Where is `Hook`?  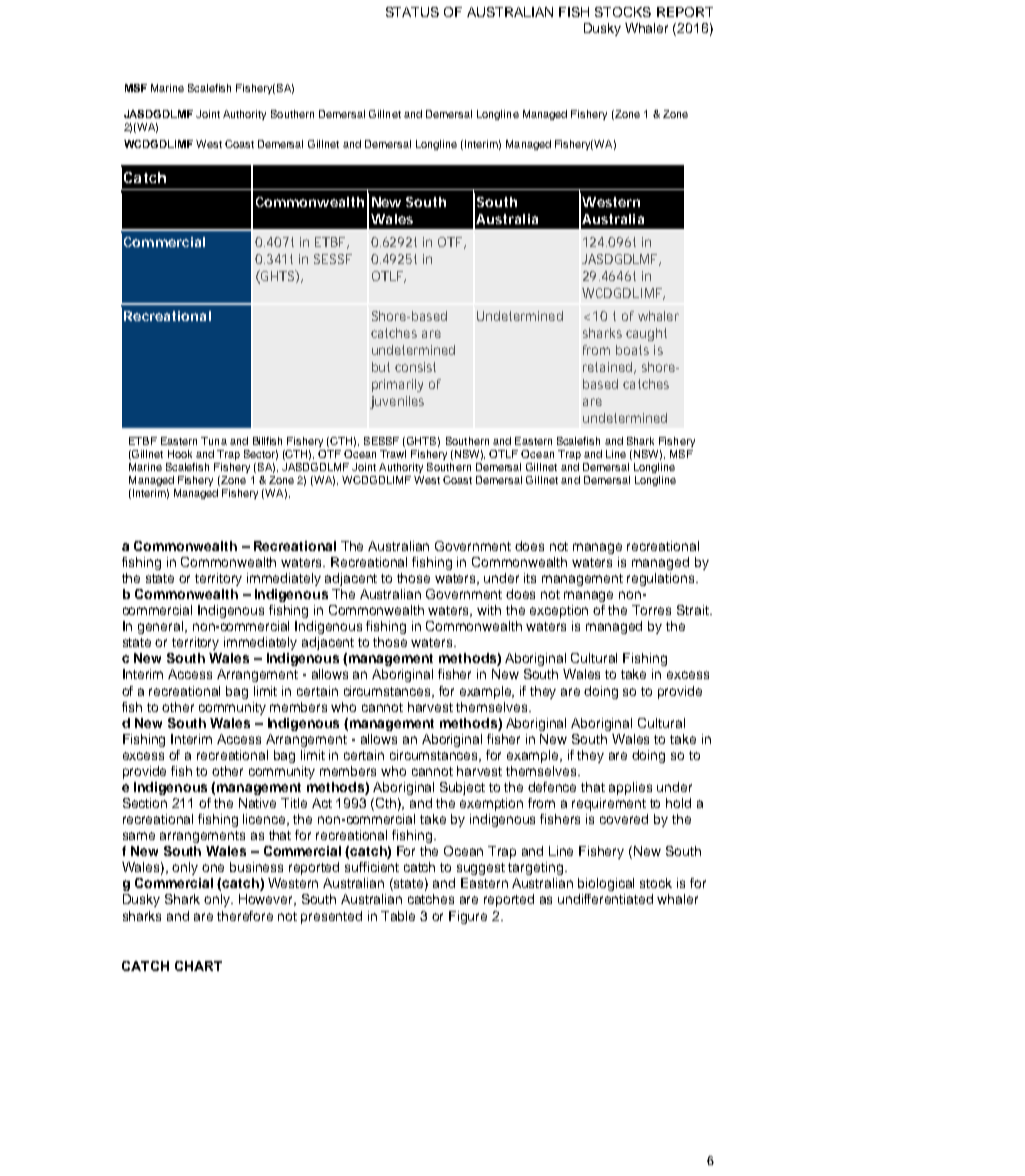
Hook is located at coordinates (180, 454).
